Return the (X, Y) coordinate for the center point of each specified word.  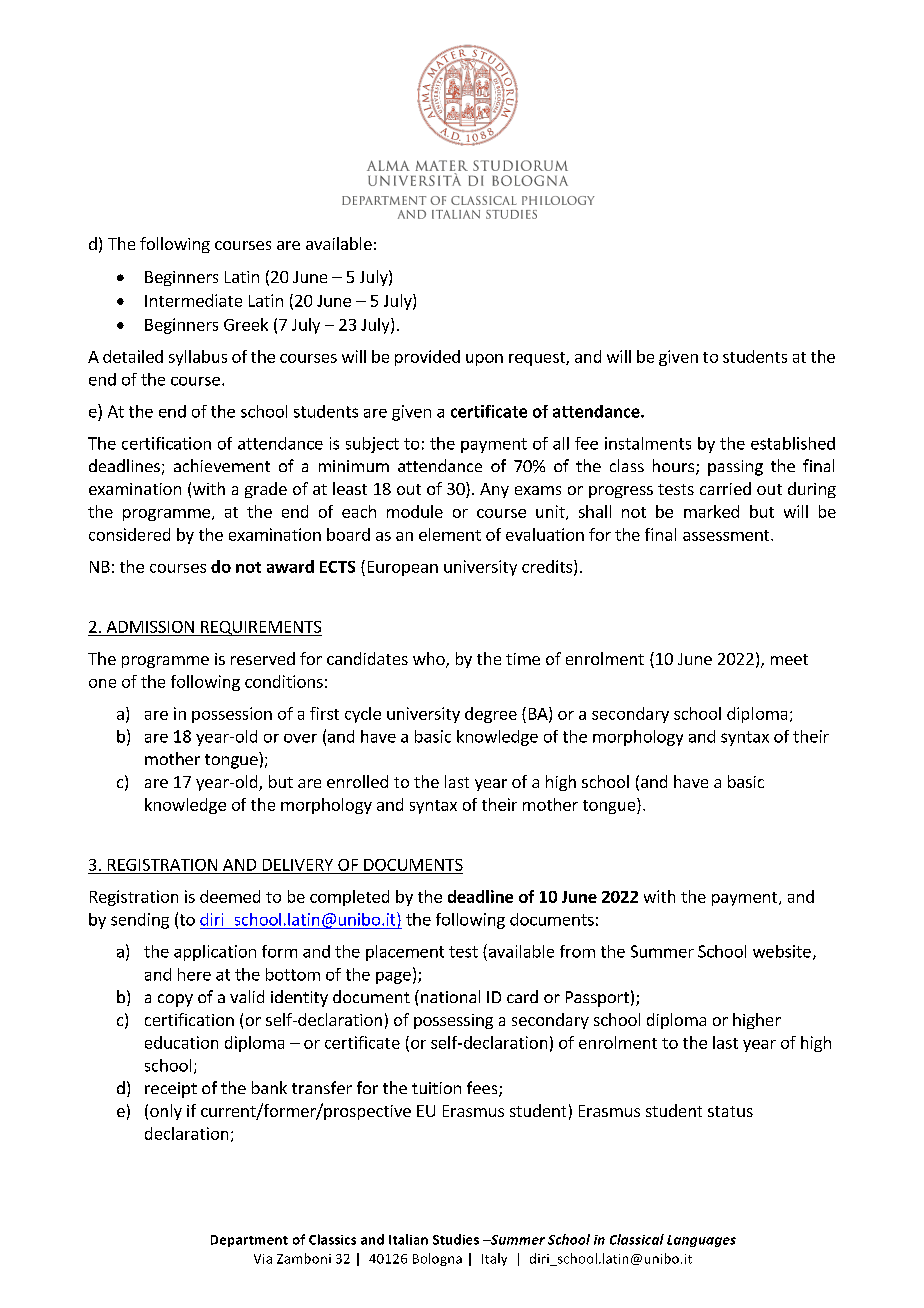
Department (249, 1241)
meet (789, 659)
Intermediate (193, 300)
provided (427, 358)
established (793, 443)
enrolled (357, 781)
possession (232, 715)
